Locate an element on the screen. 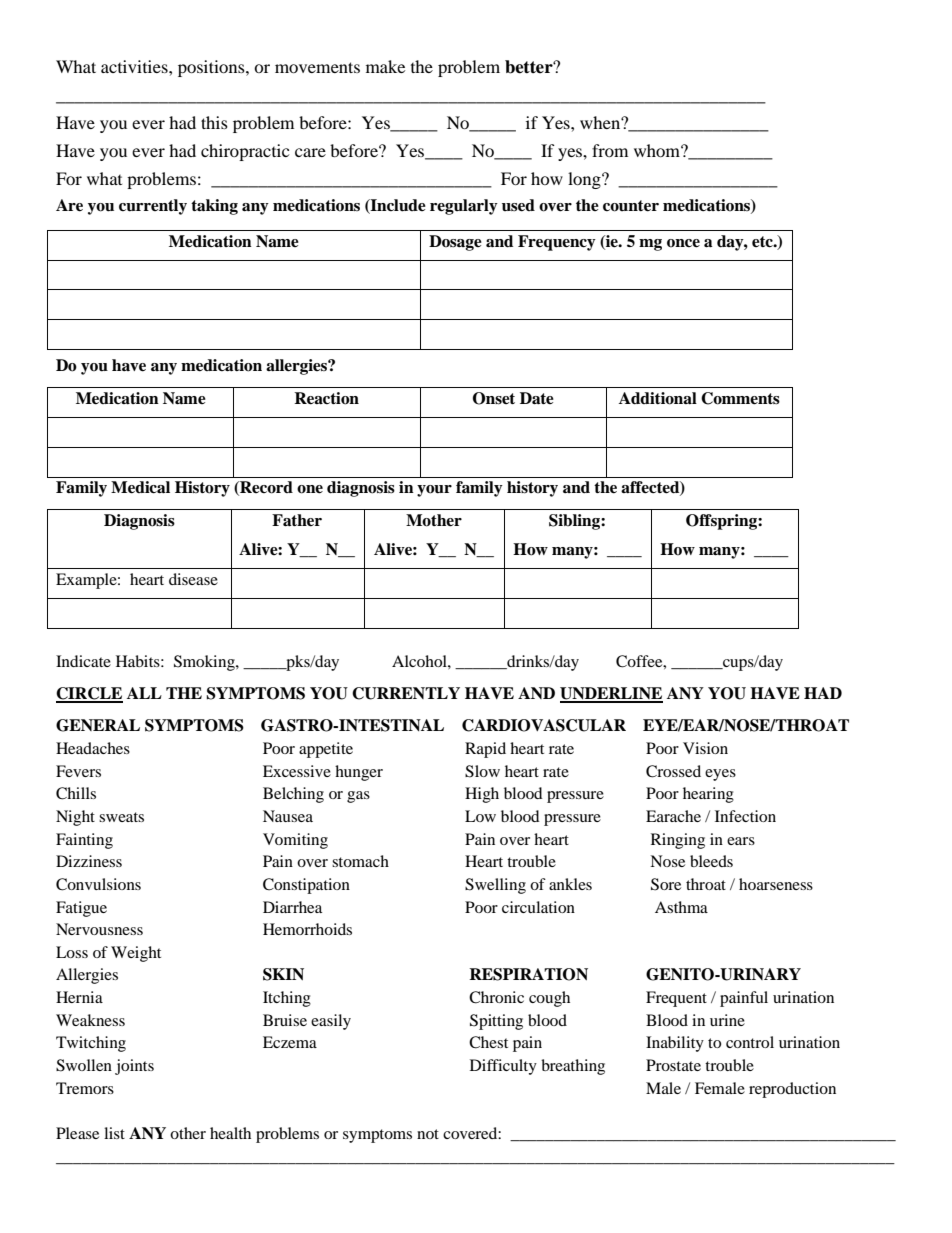 This screenshot has width=952, height=1233. joints is located at coordinates (134, 1067).
